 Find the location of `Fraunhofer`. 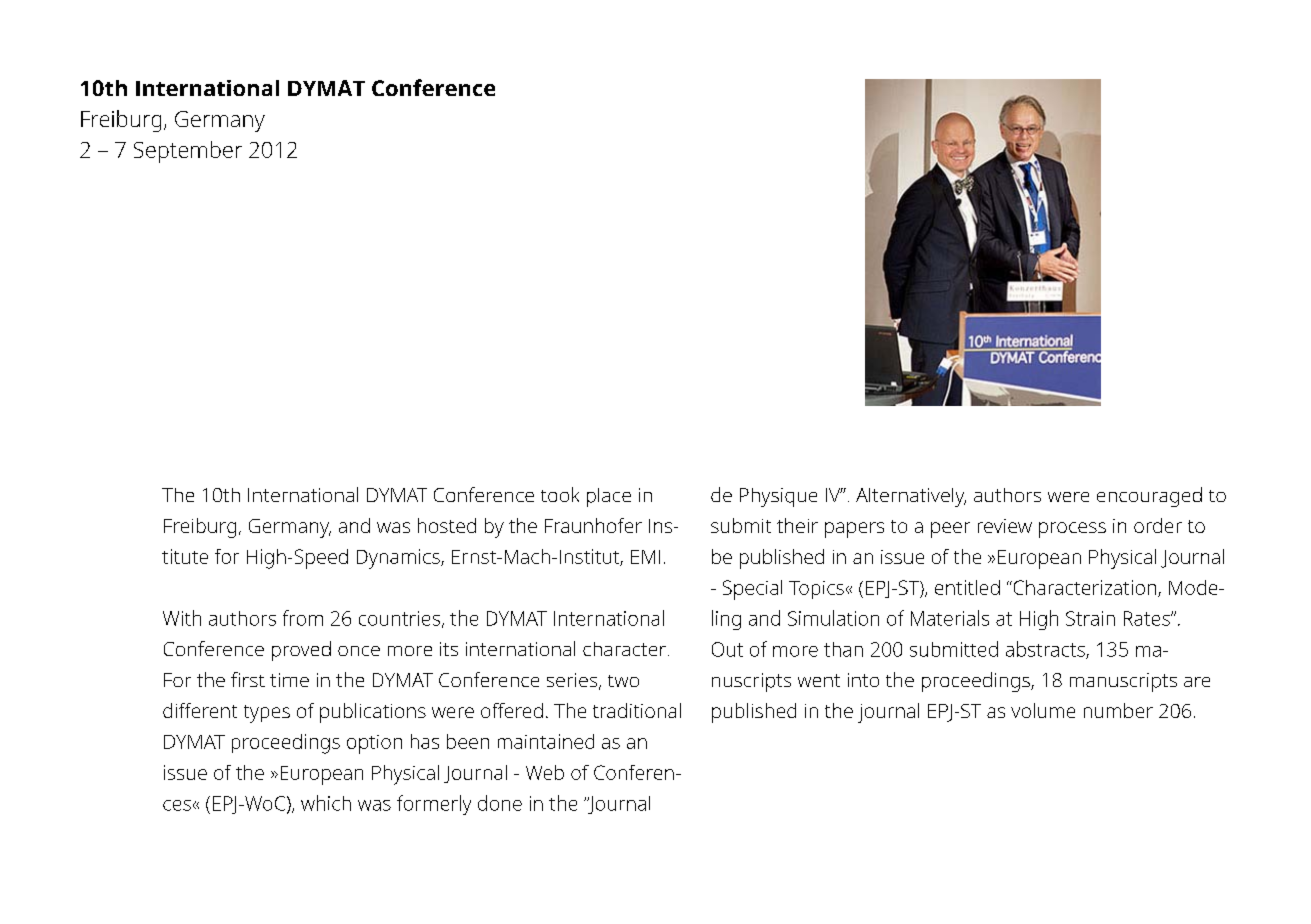

Fraunhofer is located at coordinates (593, 525).
